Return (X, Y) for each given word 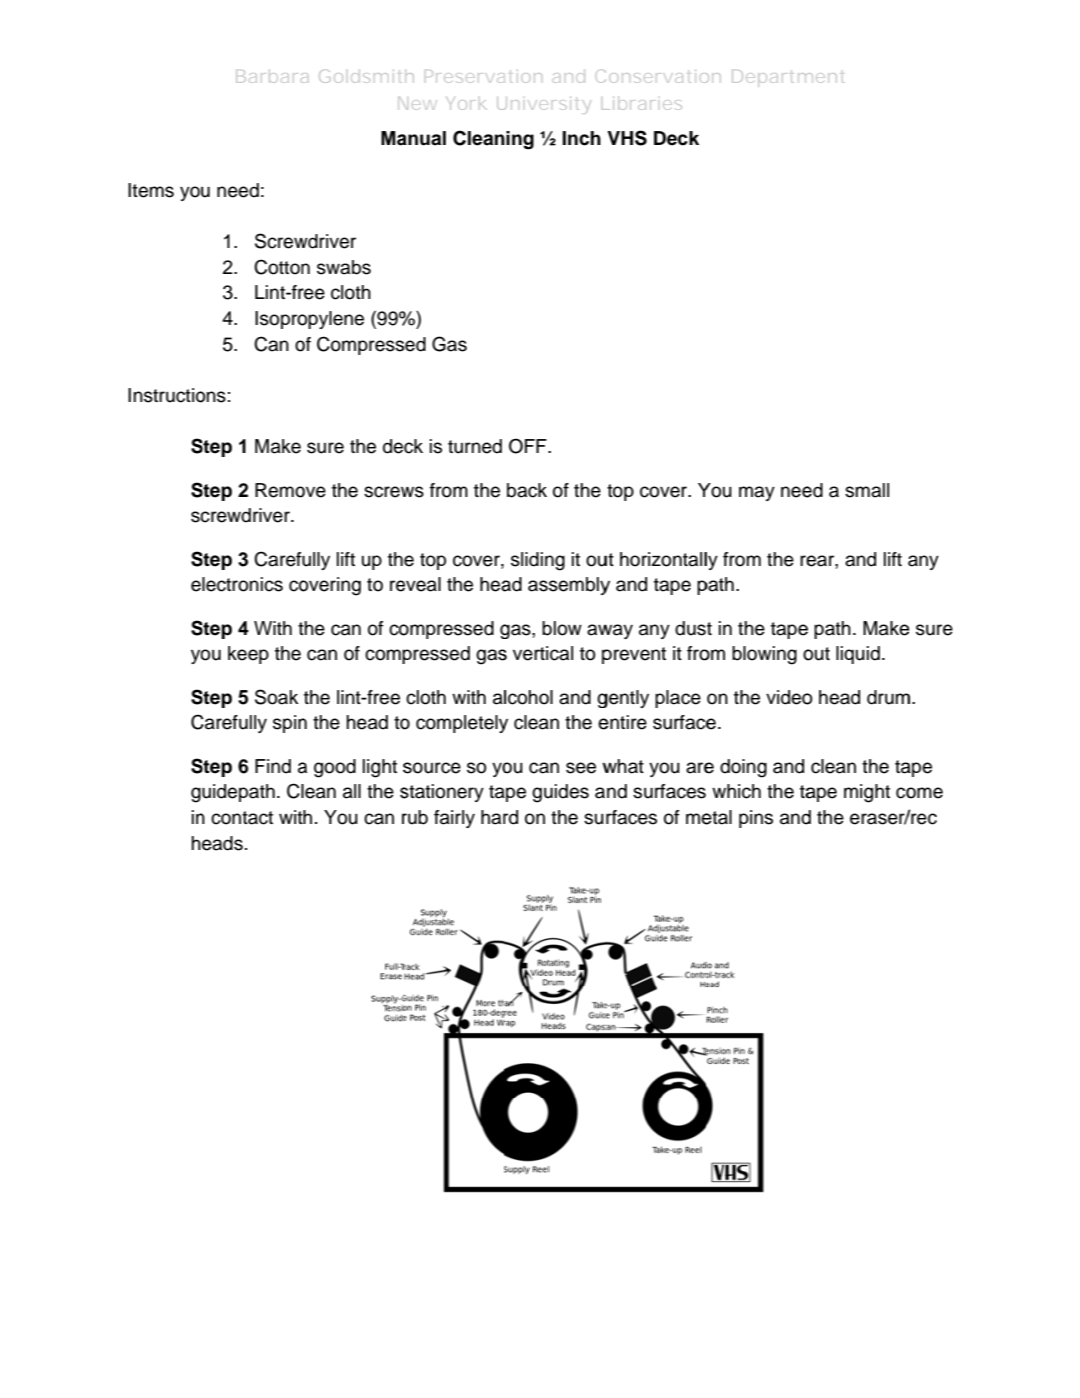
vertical (543, 653)
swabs (344, 267)
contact (242, 818)
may (757, 493)
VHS (627, 138)
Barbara (272, 76)
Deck (676, 138)
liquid (858, 655)
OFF (529, 446)
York (466, 103)
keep (248, 655)
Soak (276, 697)
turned (475, 446)
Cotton (282, 267)
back (527, 490)
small (867, 490)
